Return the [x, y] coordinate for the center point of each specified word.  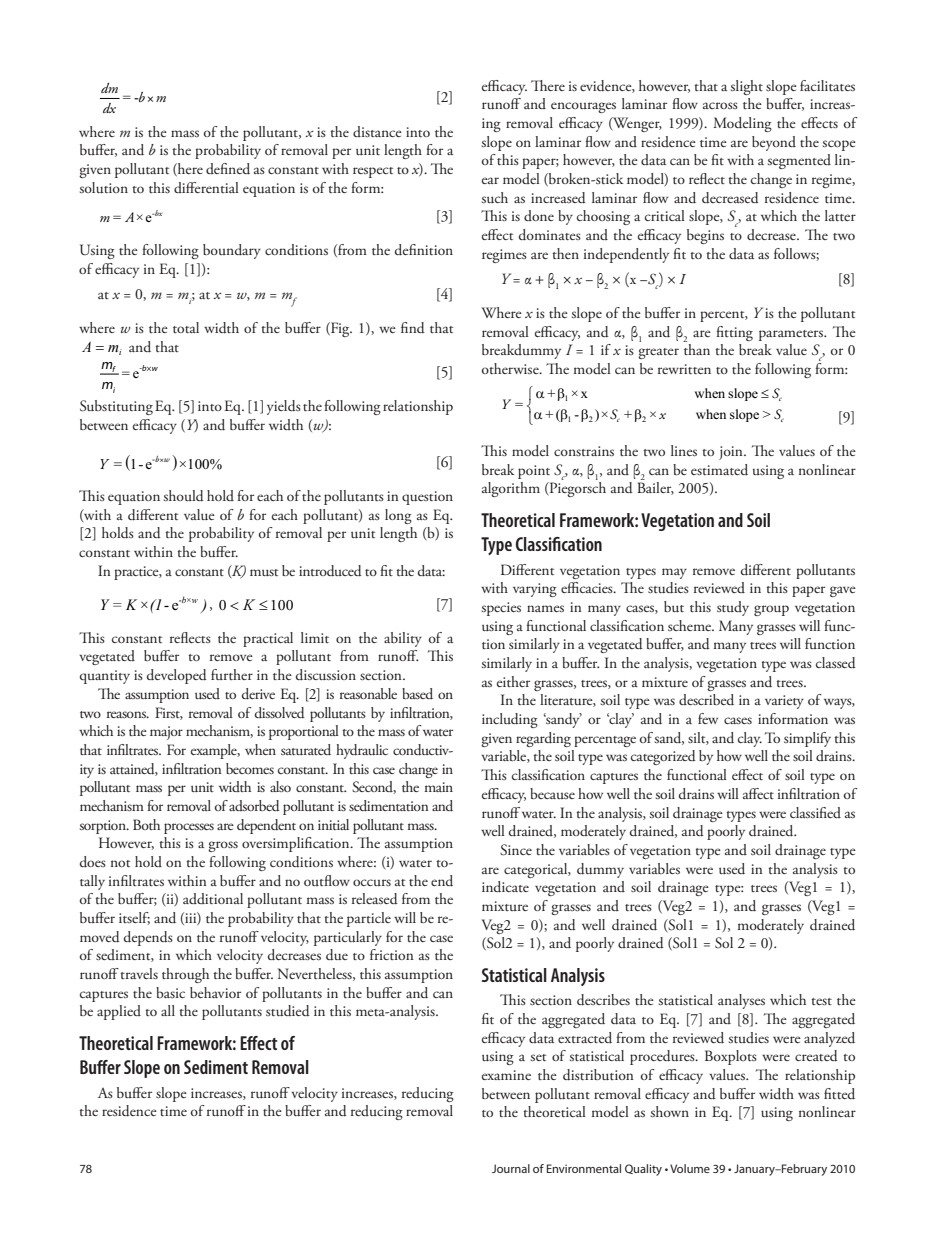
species [501, 609]
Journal [511, 1168]
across [720, 105]
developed [177, 676]
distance [377, 131]
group [771, 610]
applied [119, 1012]
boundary [232, 251]
